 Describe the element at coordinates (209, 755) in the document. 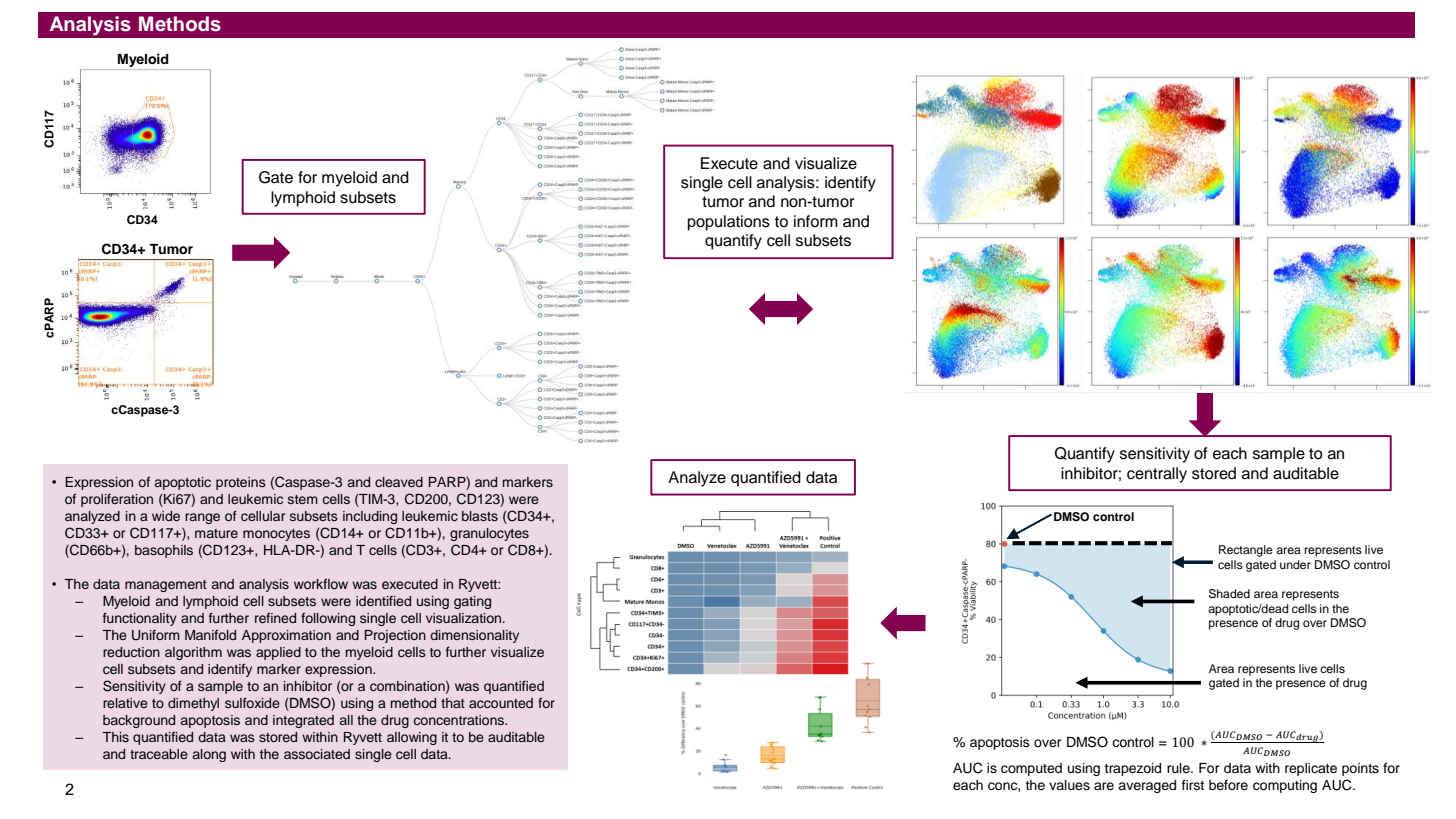

I see `along` at that location.
